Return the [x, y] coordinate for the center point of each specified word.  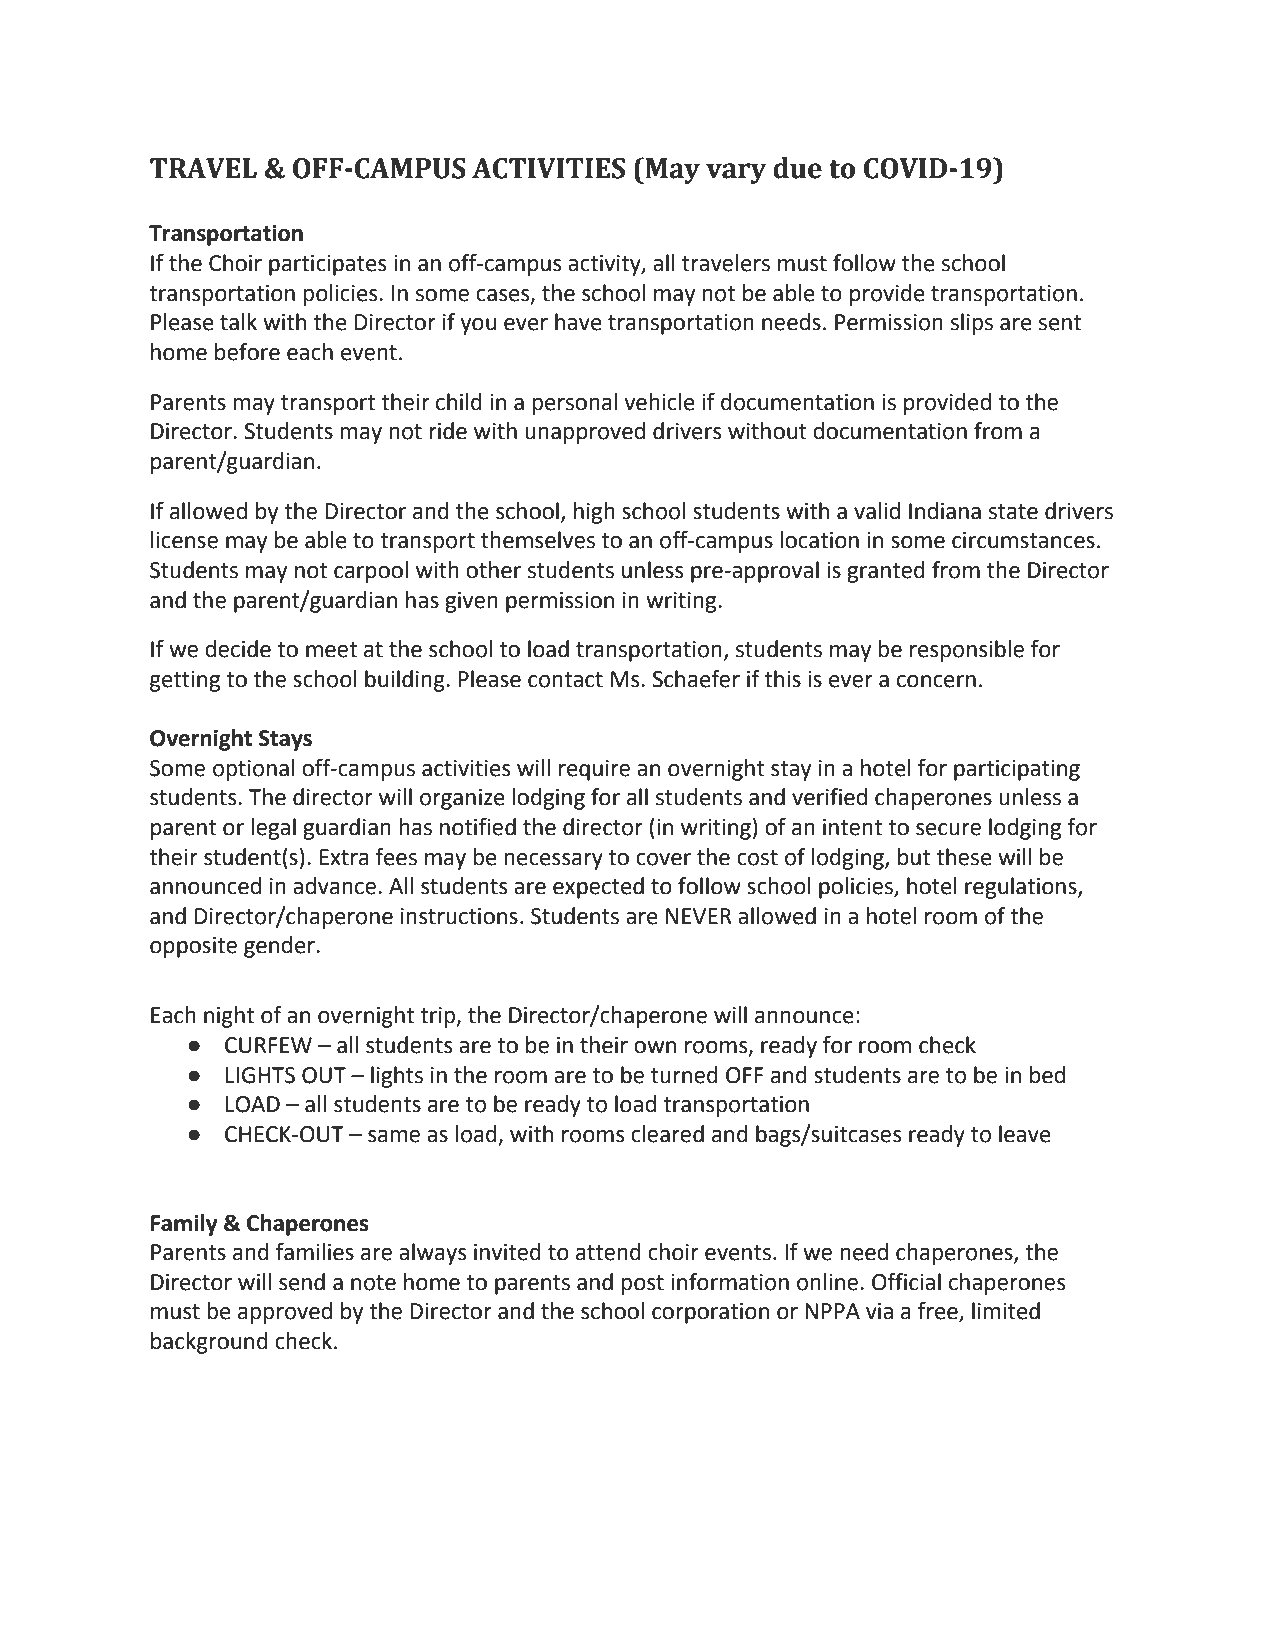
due [797, 168]
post [642, 1285]
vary [736, 173]
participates [327, 265]
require [594, 770]
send [302, 1282]
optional [254, 770]
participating [1017, 770]
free [939, 1312]
